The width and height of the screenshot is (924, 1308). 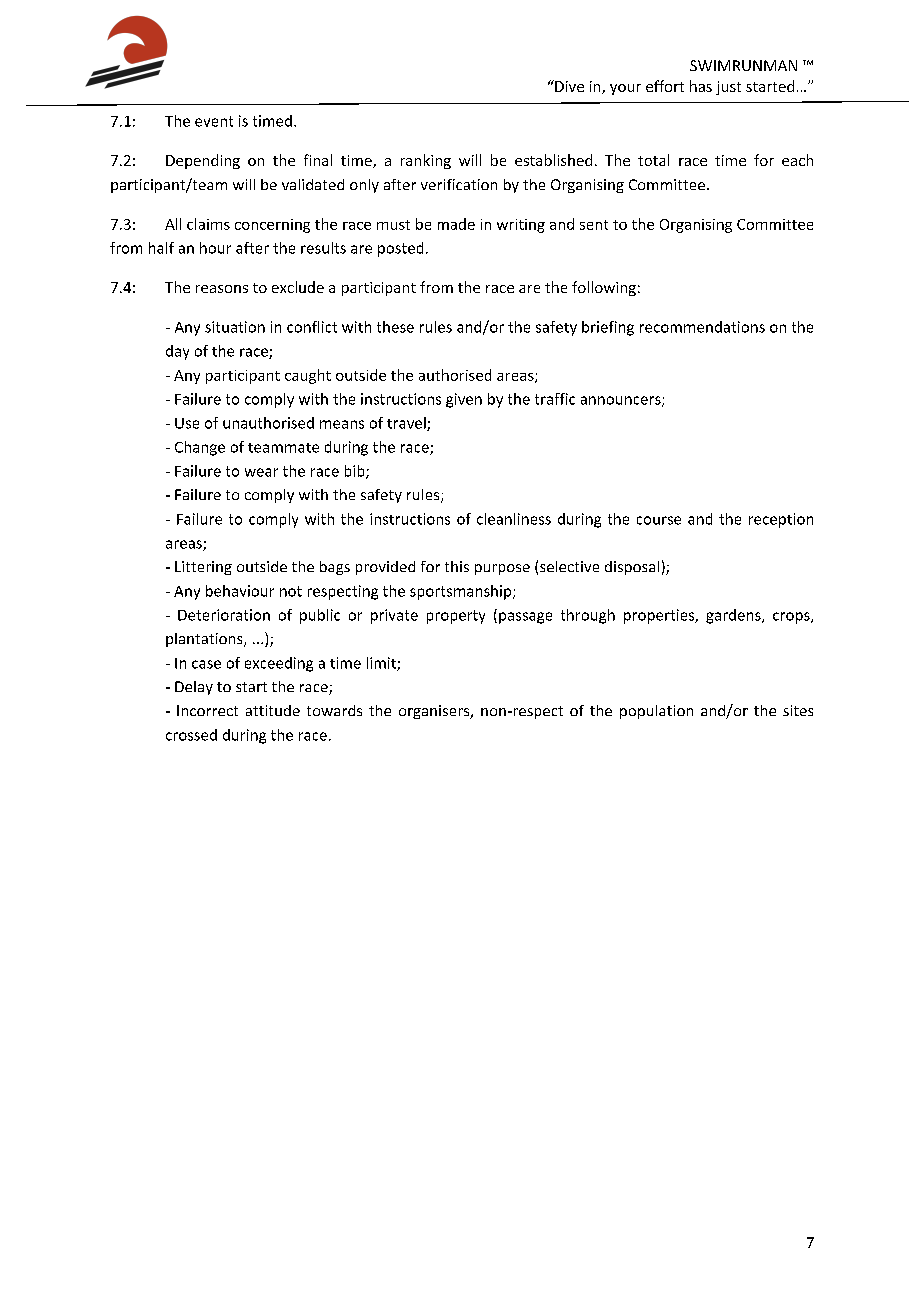 I want to click on Incorrect, so click(x=207, y=710).
